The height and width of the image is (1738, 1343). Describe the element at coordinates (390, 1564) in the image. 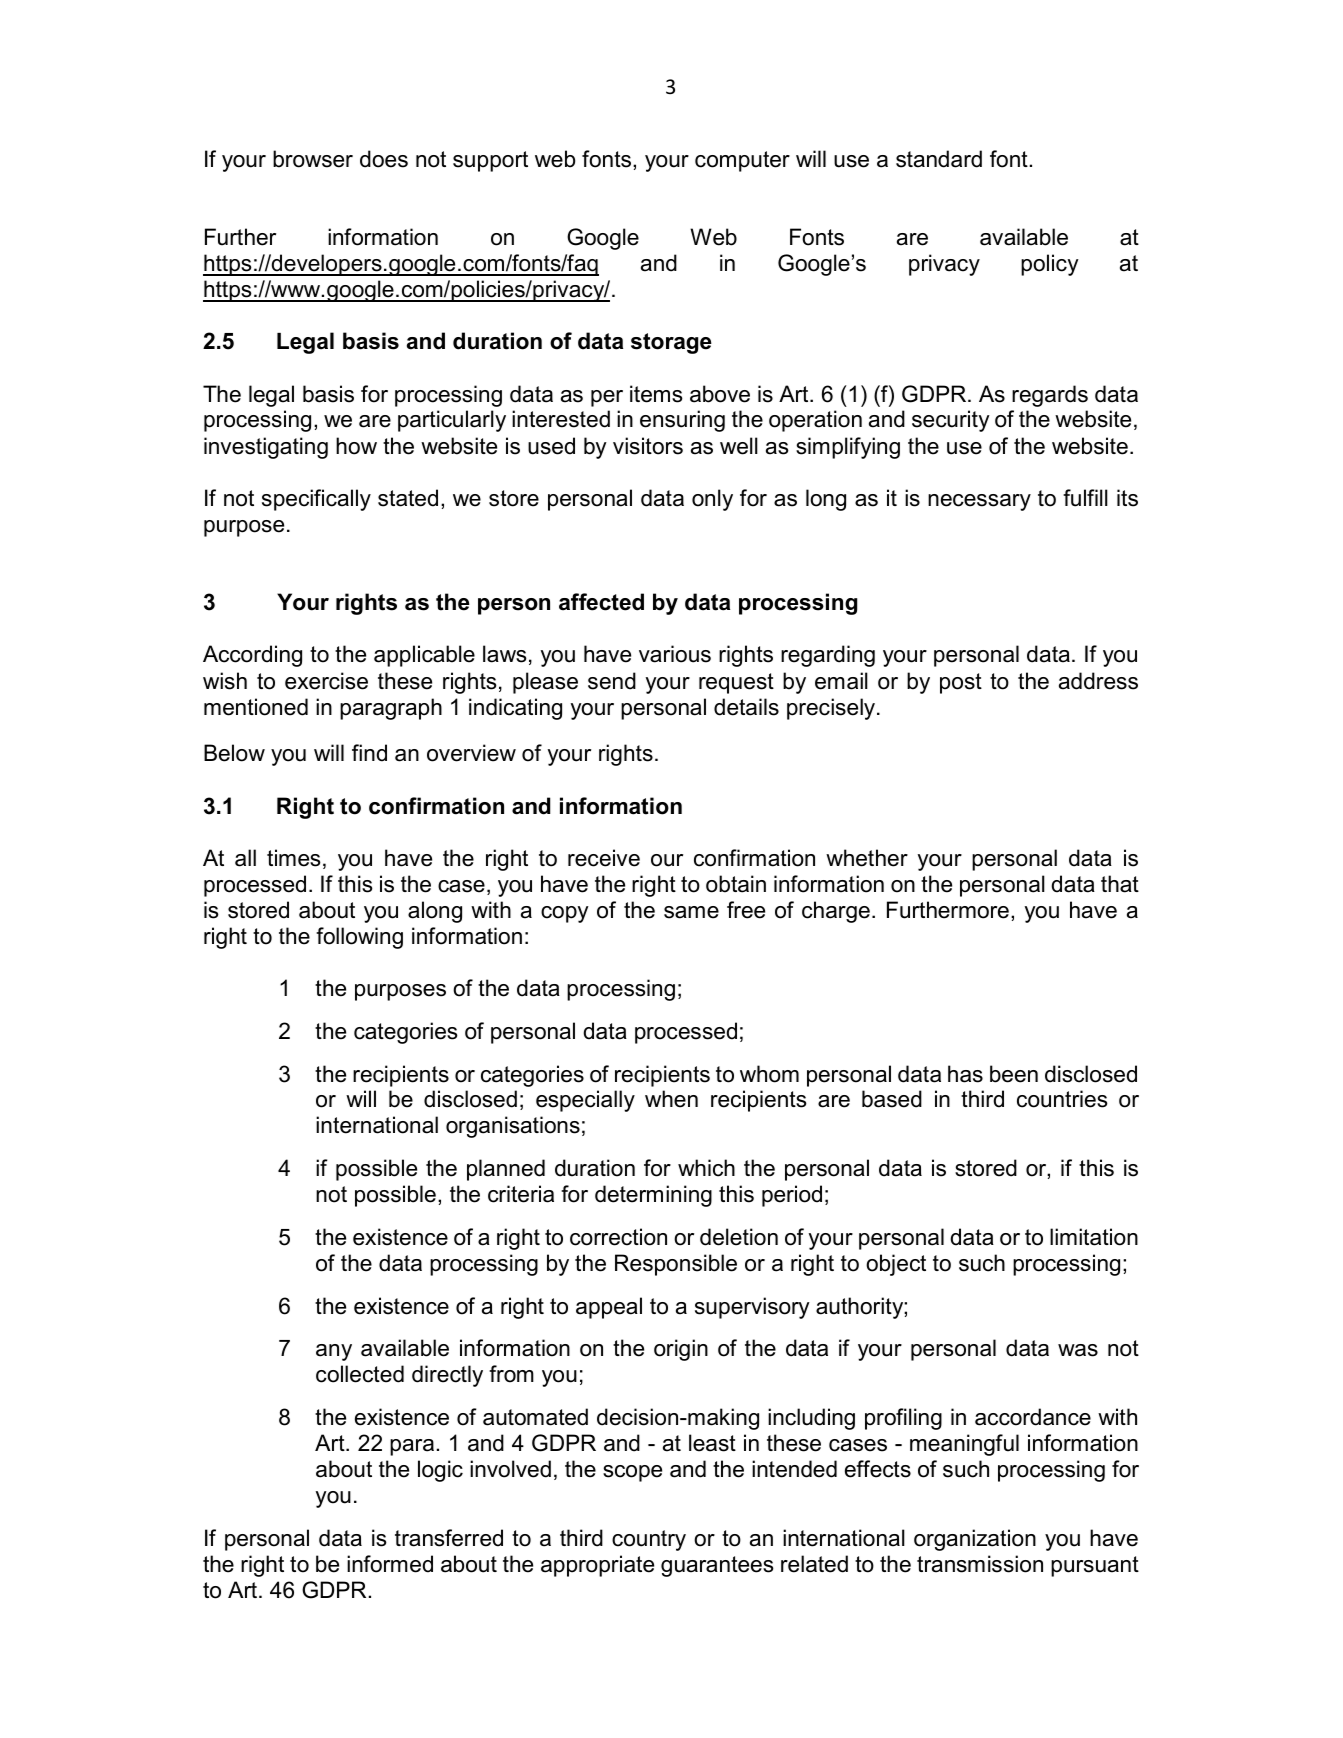

I see `informed` at that location.
